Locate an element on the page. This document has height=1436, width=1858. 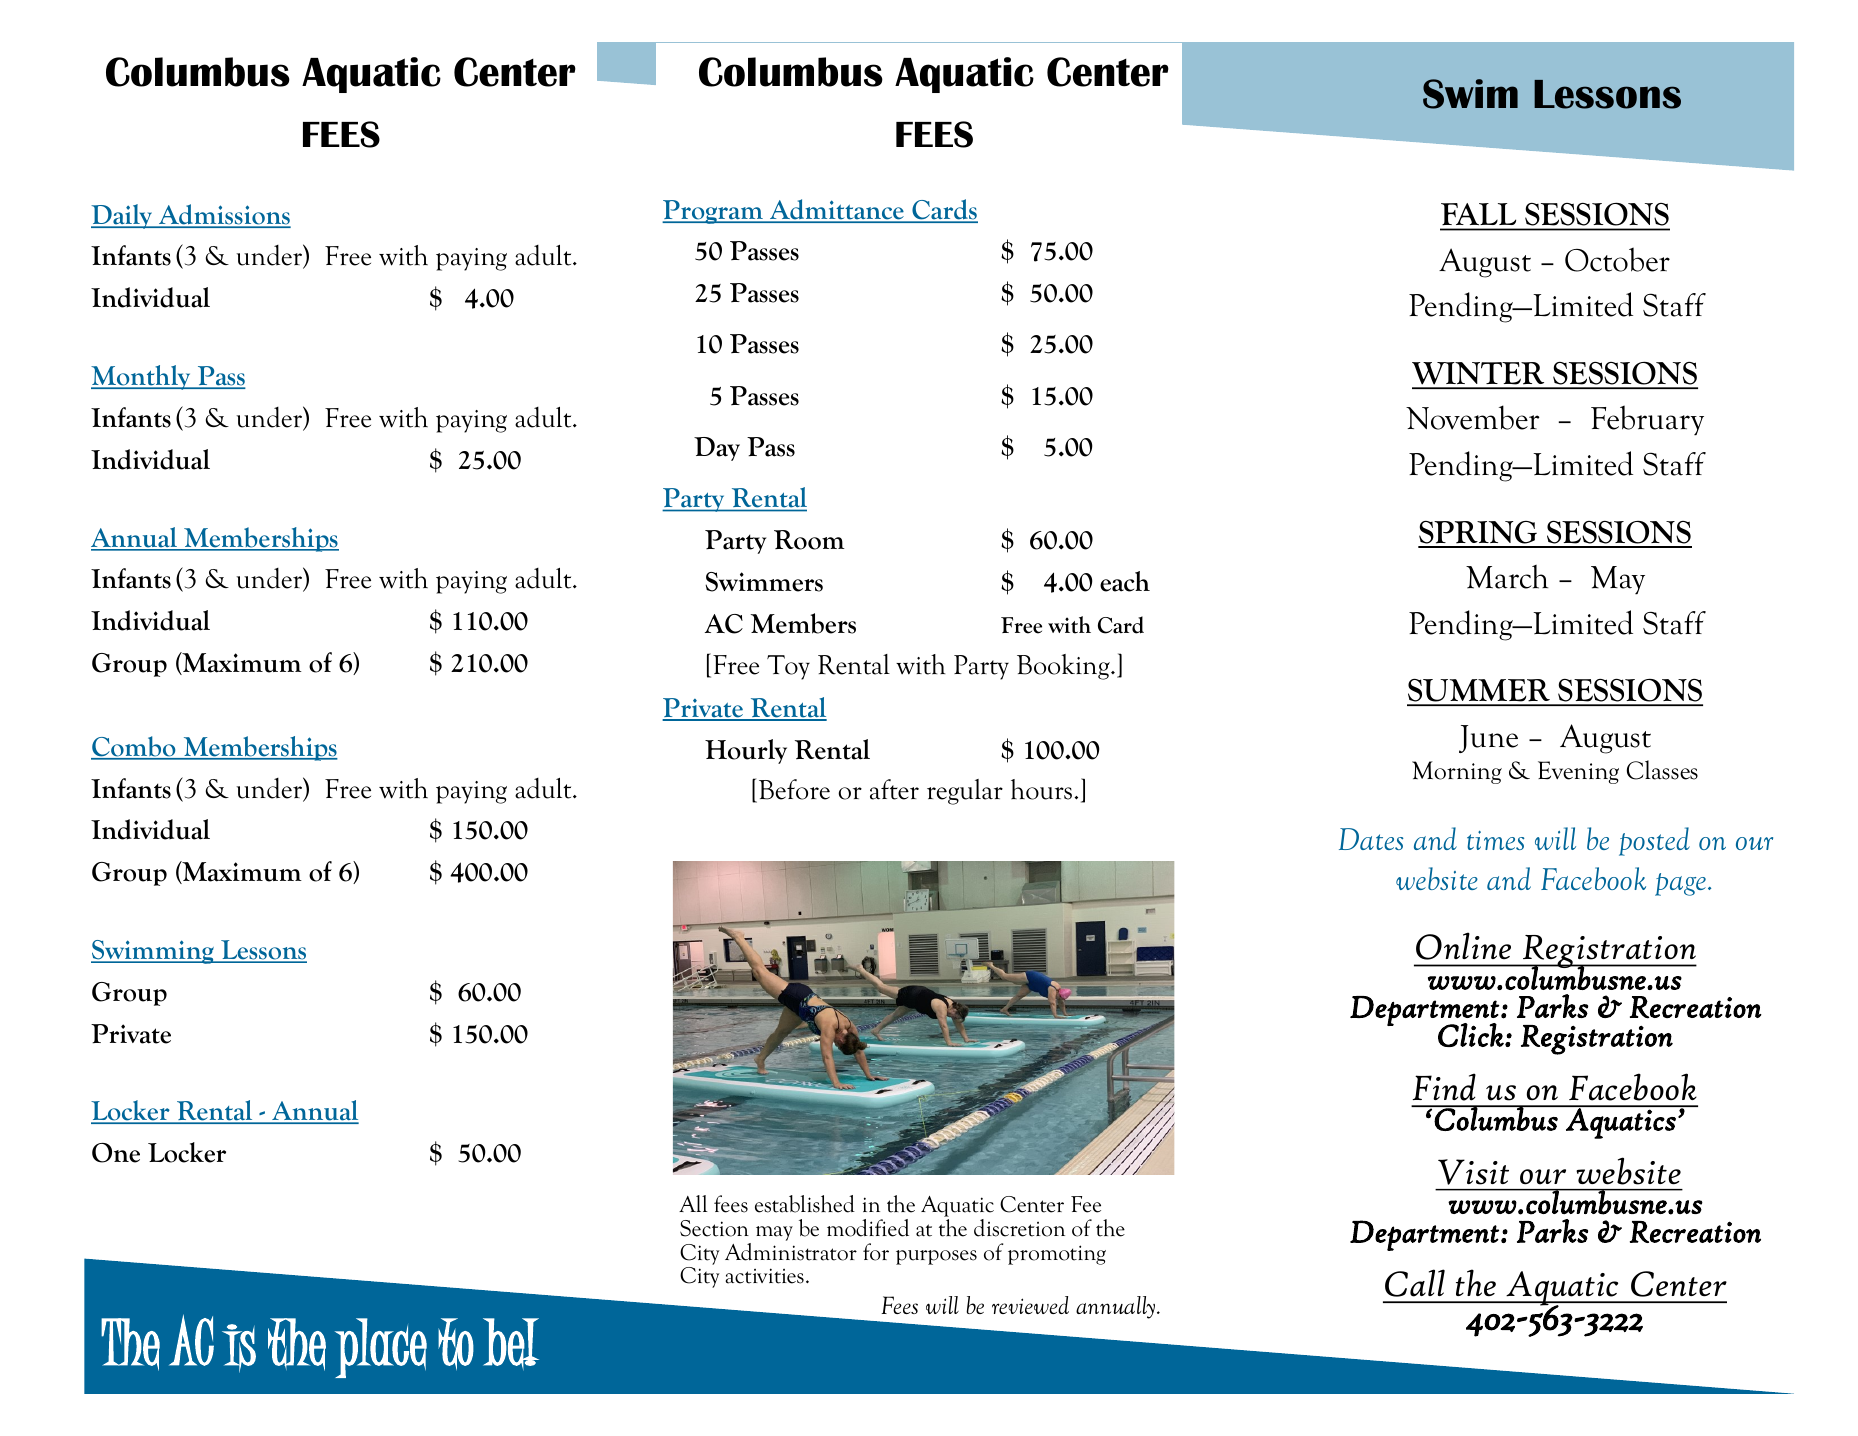
Combo is located at coordinates (134, 747).
